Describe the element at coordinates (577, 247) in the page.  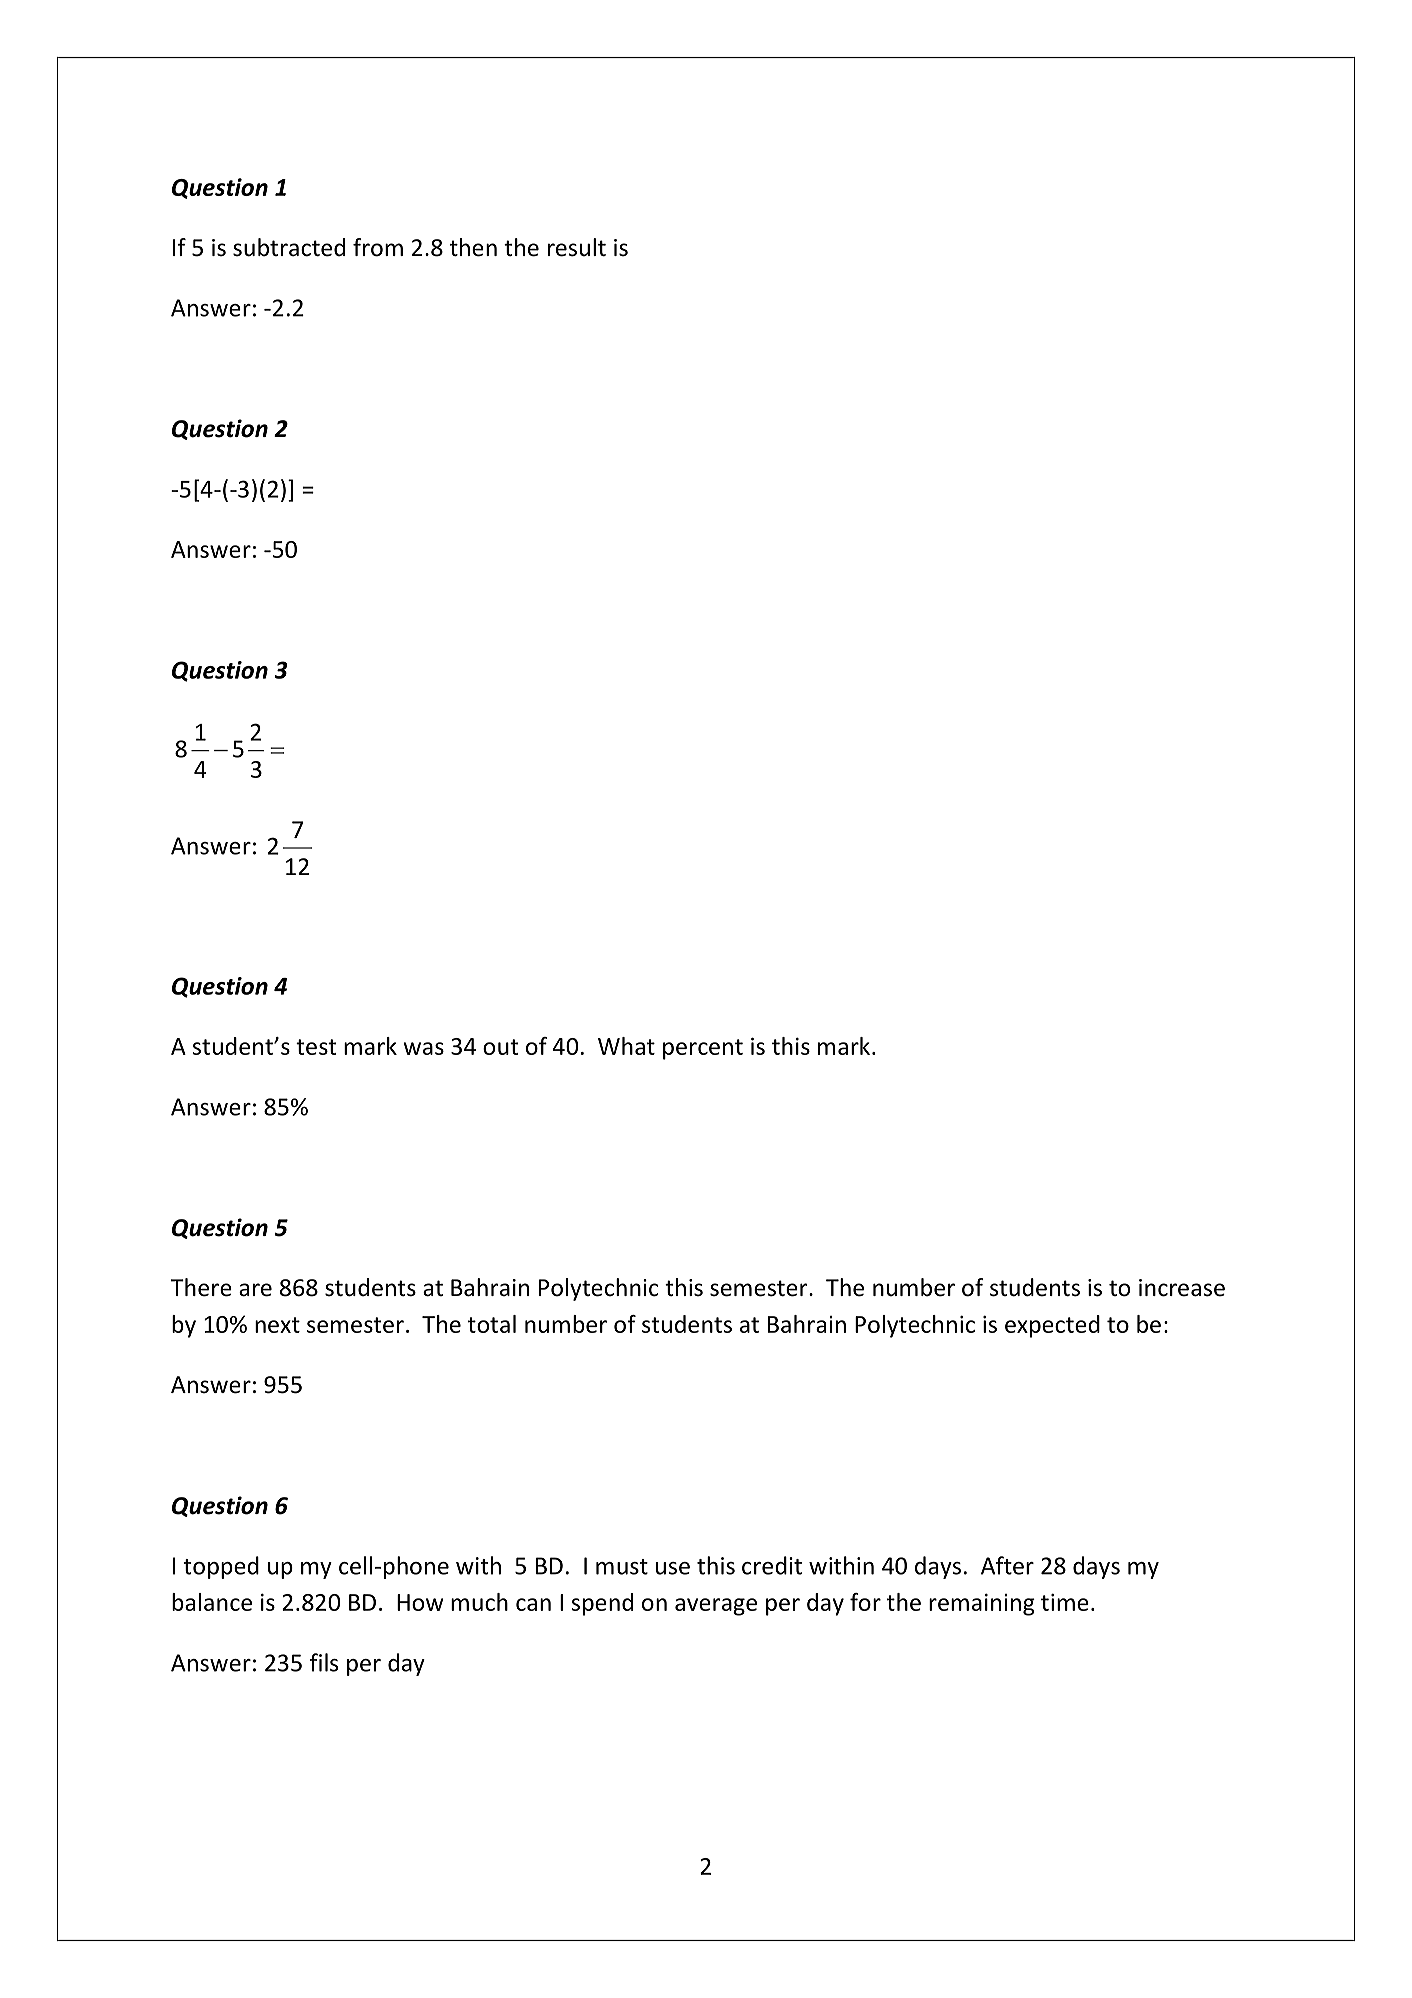
I see `result` at that location.
